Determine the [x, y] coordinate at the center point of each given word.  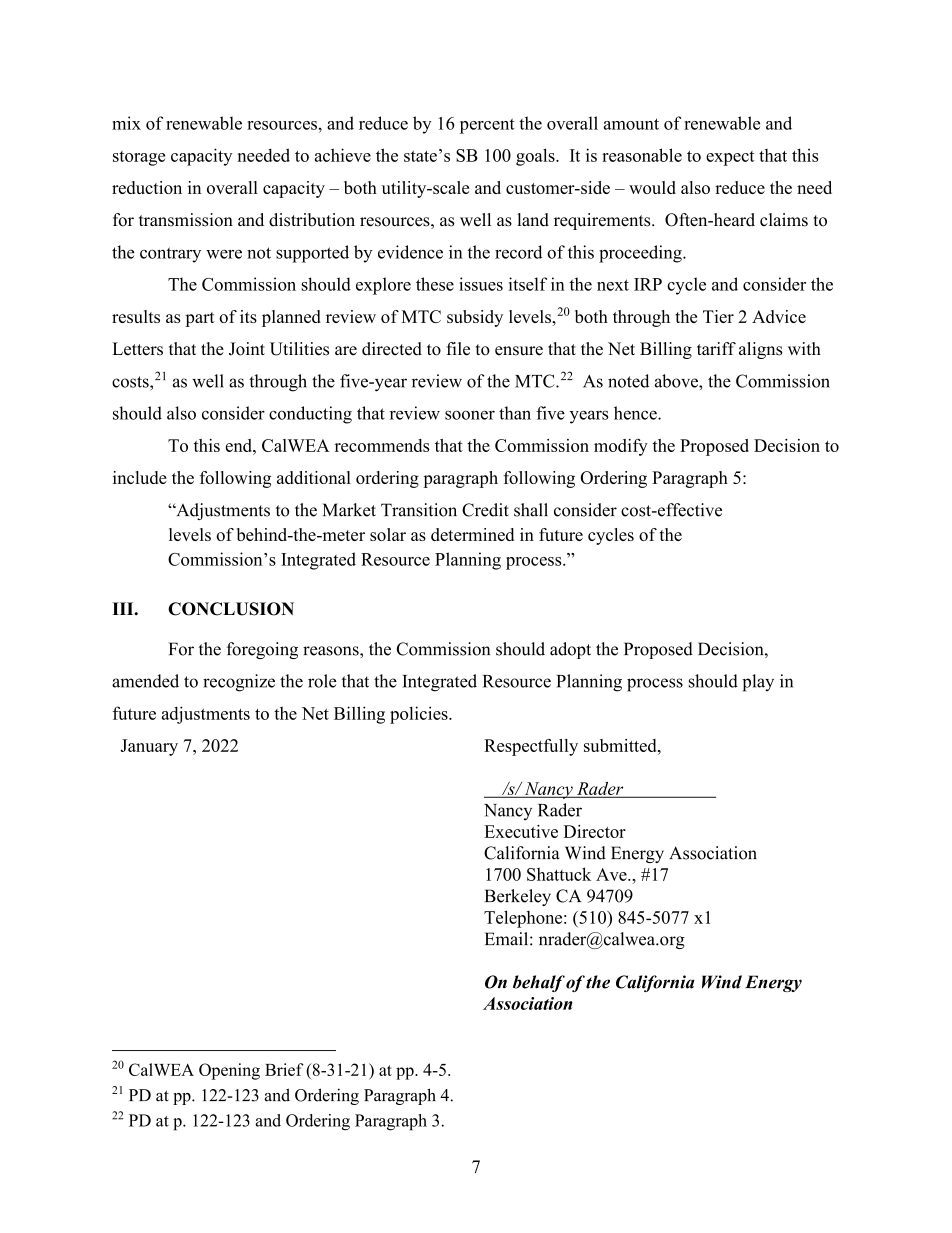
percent [487, 126]
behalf [539, 983]
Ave [612, 874]
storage [139, 158]
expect [730, 158]
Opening [229, 1071]
